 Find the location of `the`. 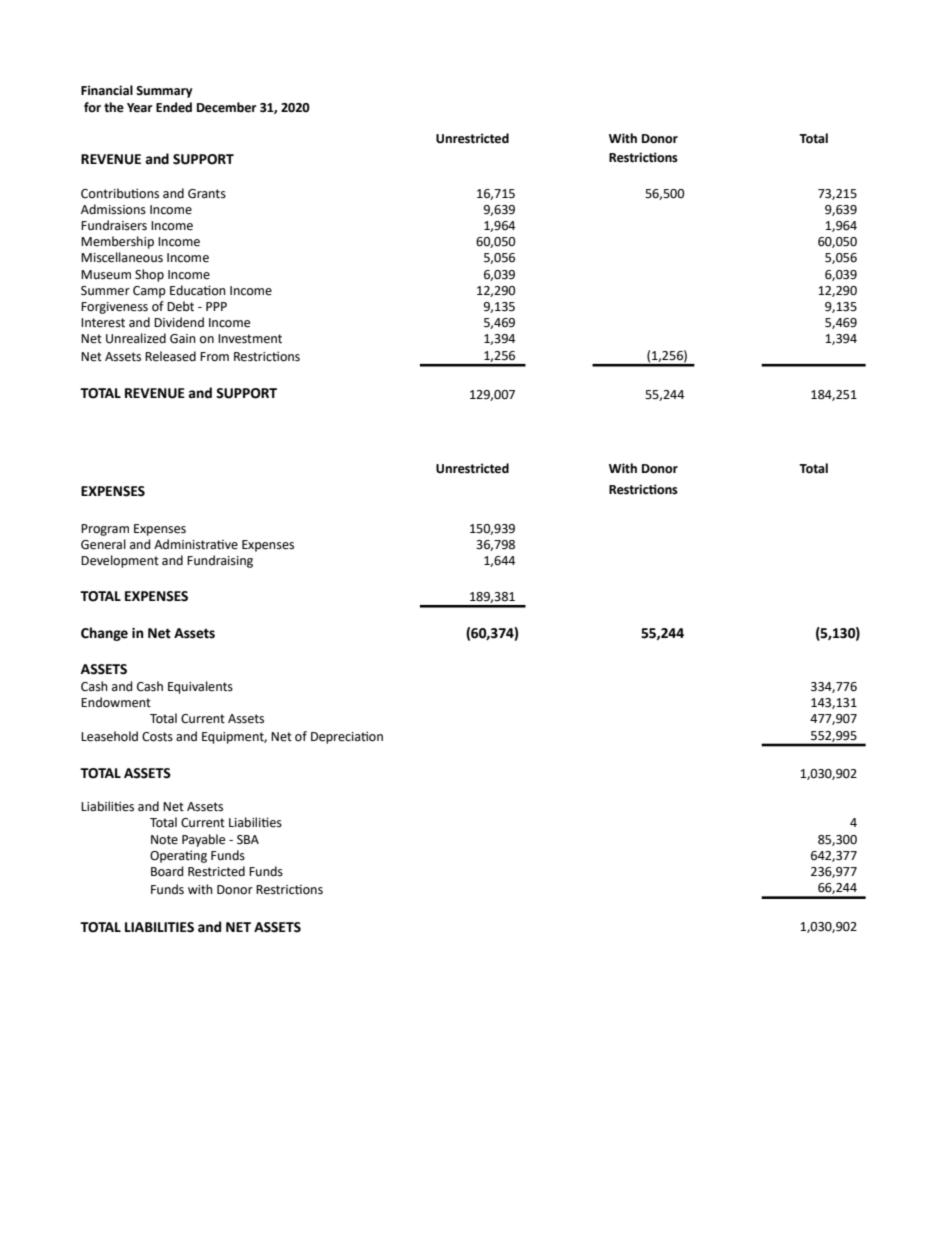

the is located at coordinates (114, 107).
